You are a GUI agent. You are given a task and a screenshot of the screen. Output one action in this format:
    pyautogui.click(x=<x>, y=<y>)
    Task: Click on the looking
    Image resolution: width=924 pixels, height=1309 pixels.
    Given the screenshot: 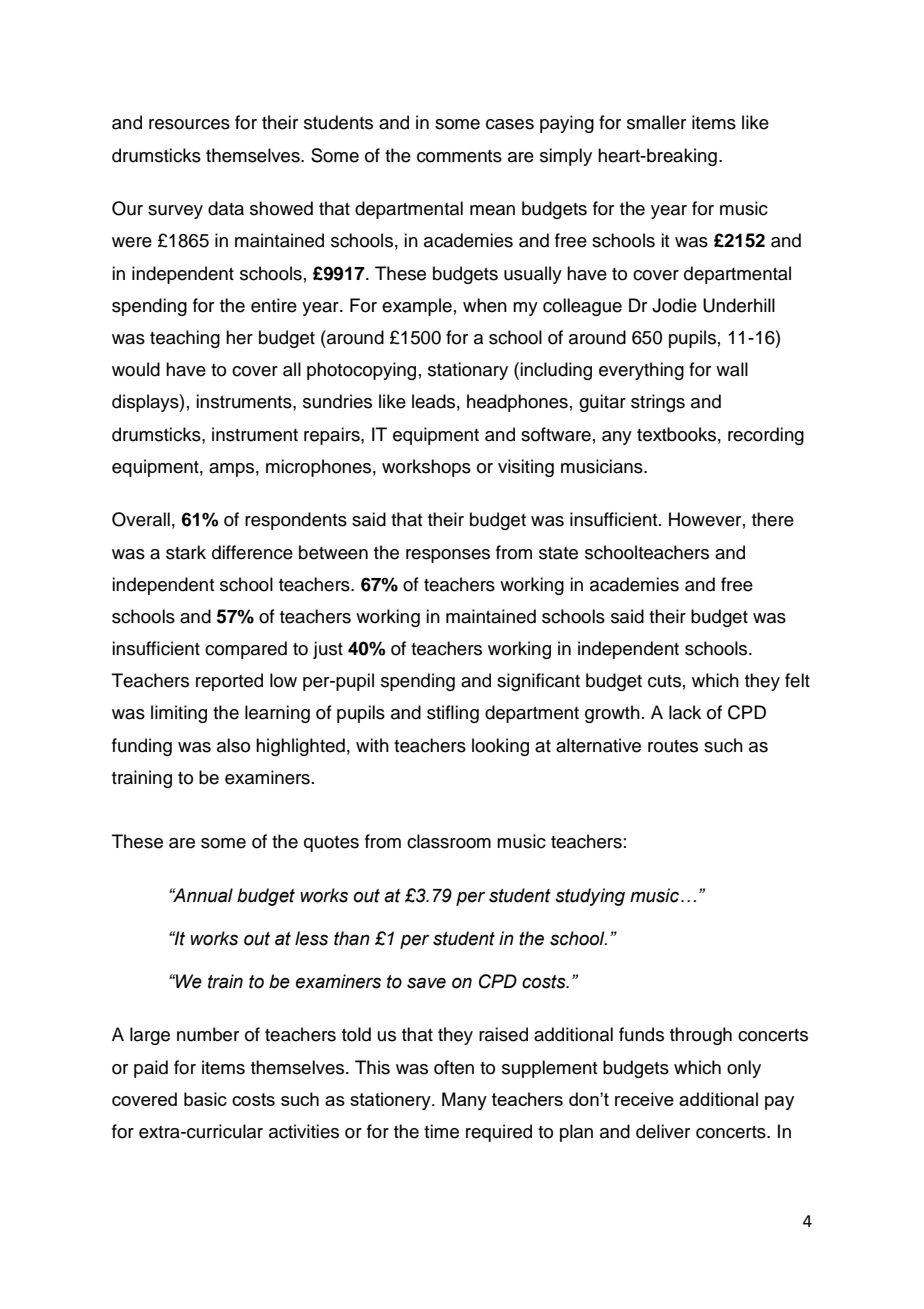 What is the action you would take?
    pyautogui.click(x=500, y=747)
